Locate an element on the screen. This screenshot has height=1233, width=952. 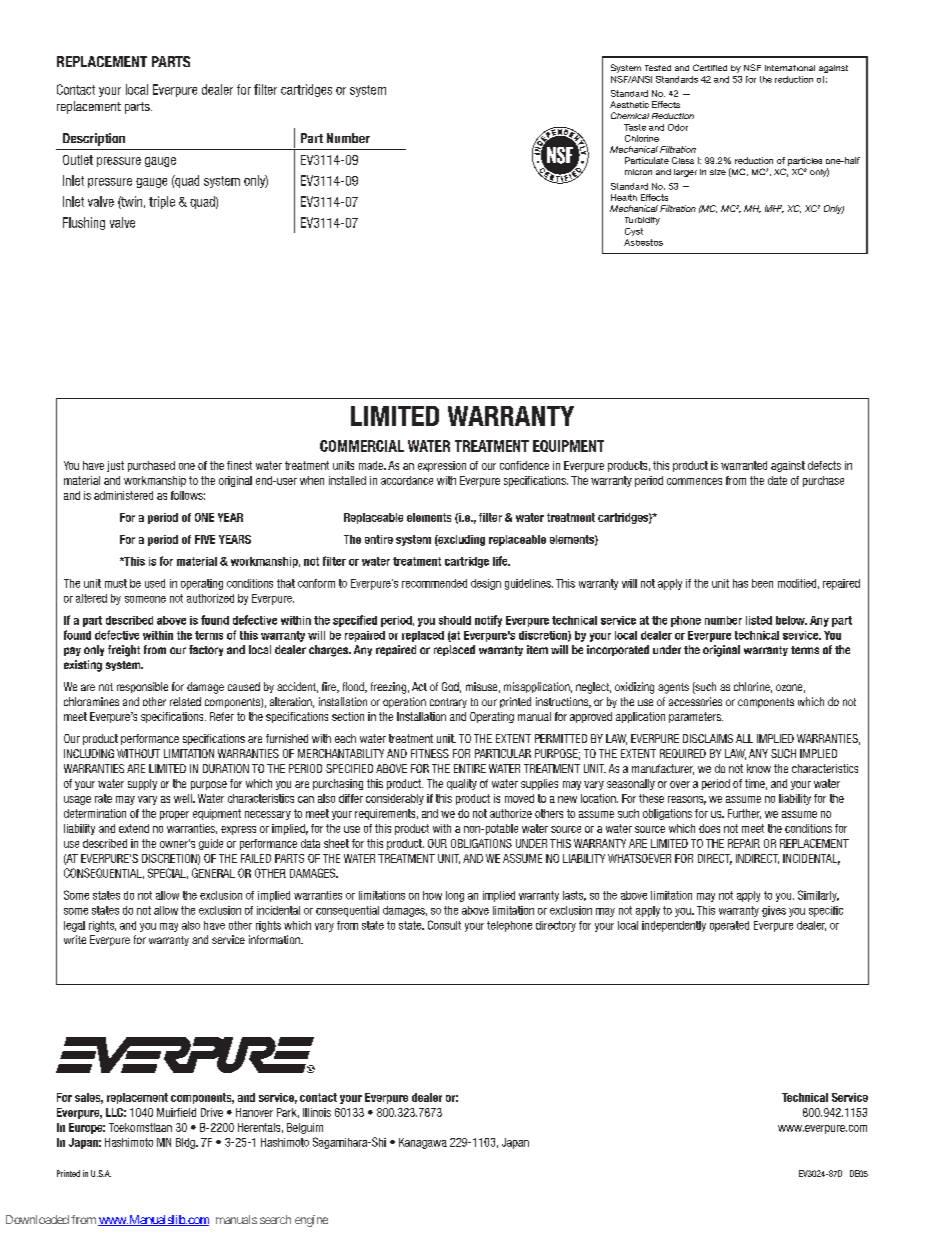
Description is located at coordinates (94, 139).
